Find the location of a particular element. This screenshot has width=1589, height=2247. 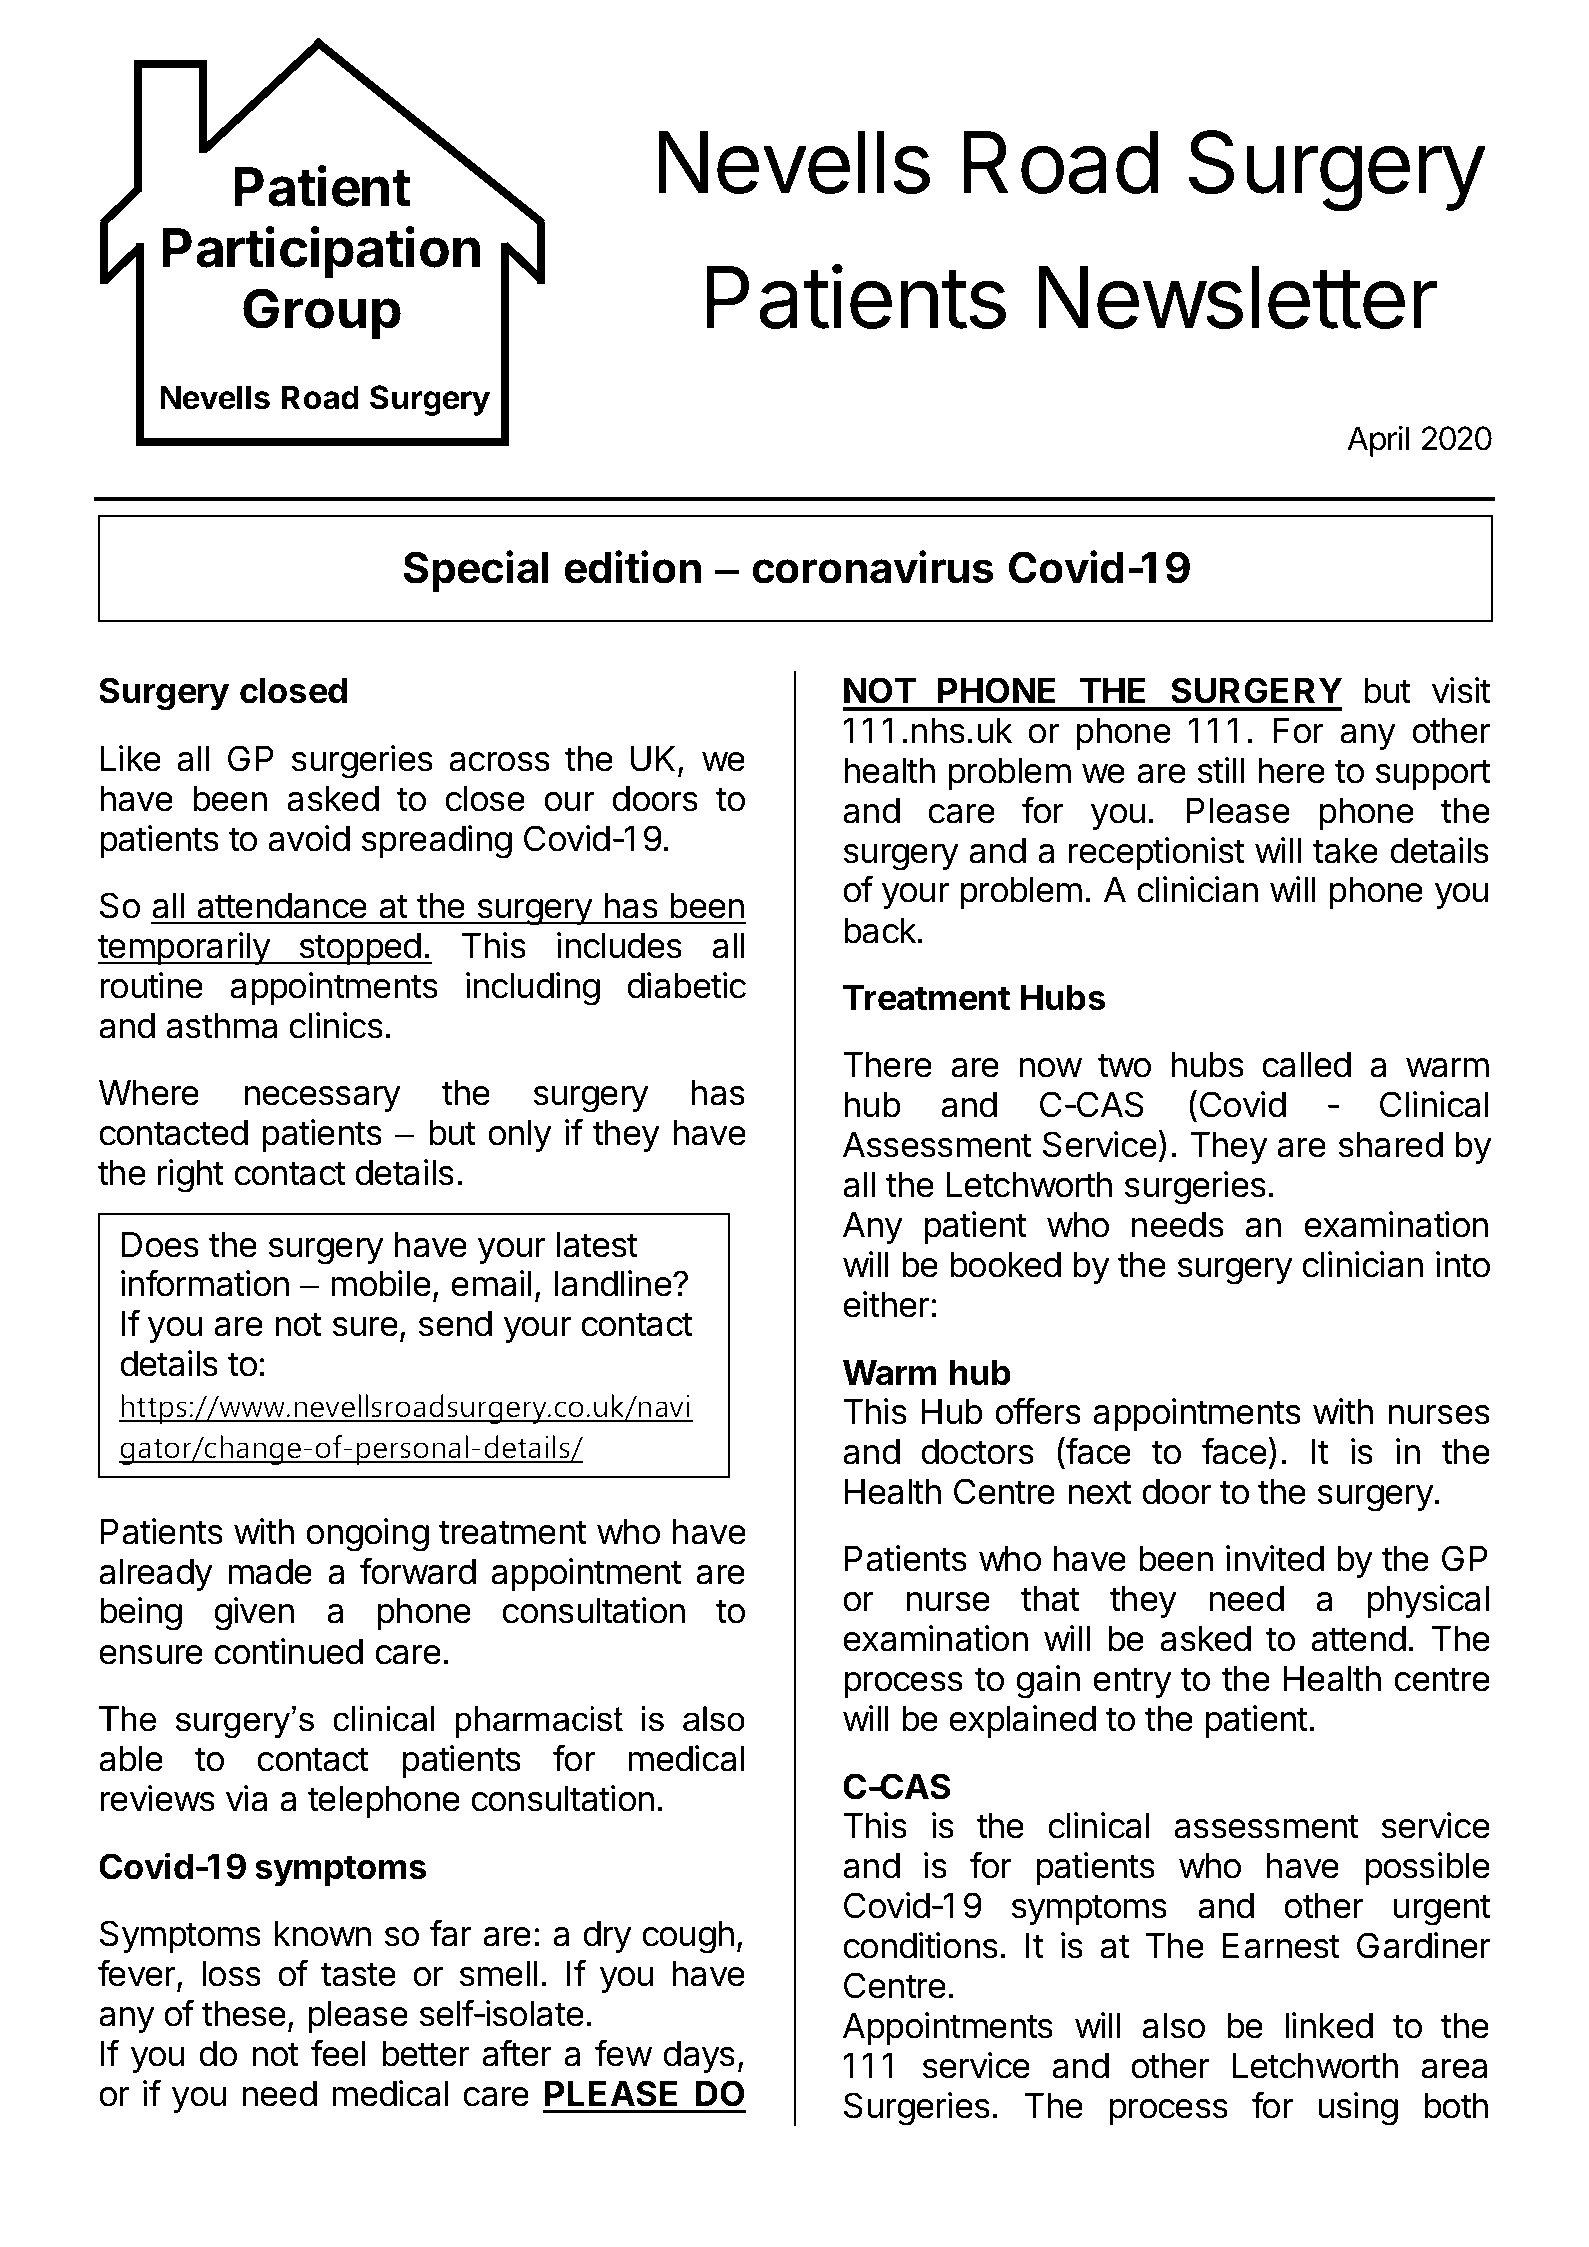

called is located at coordinates (1306, 1065).
